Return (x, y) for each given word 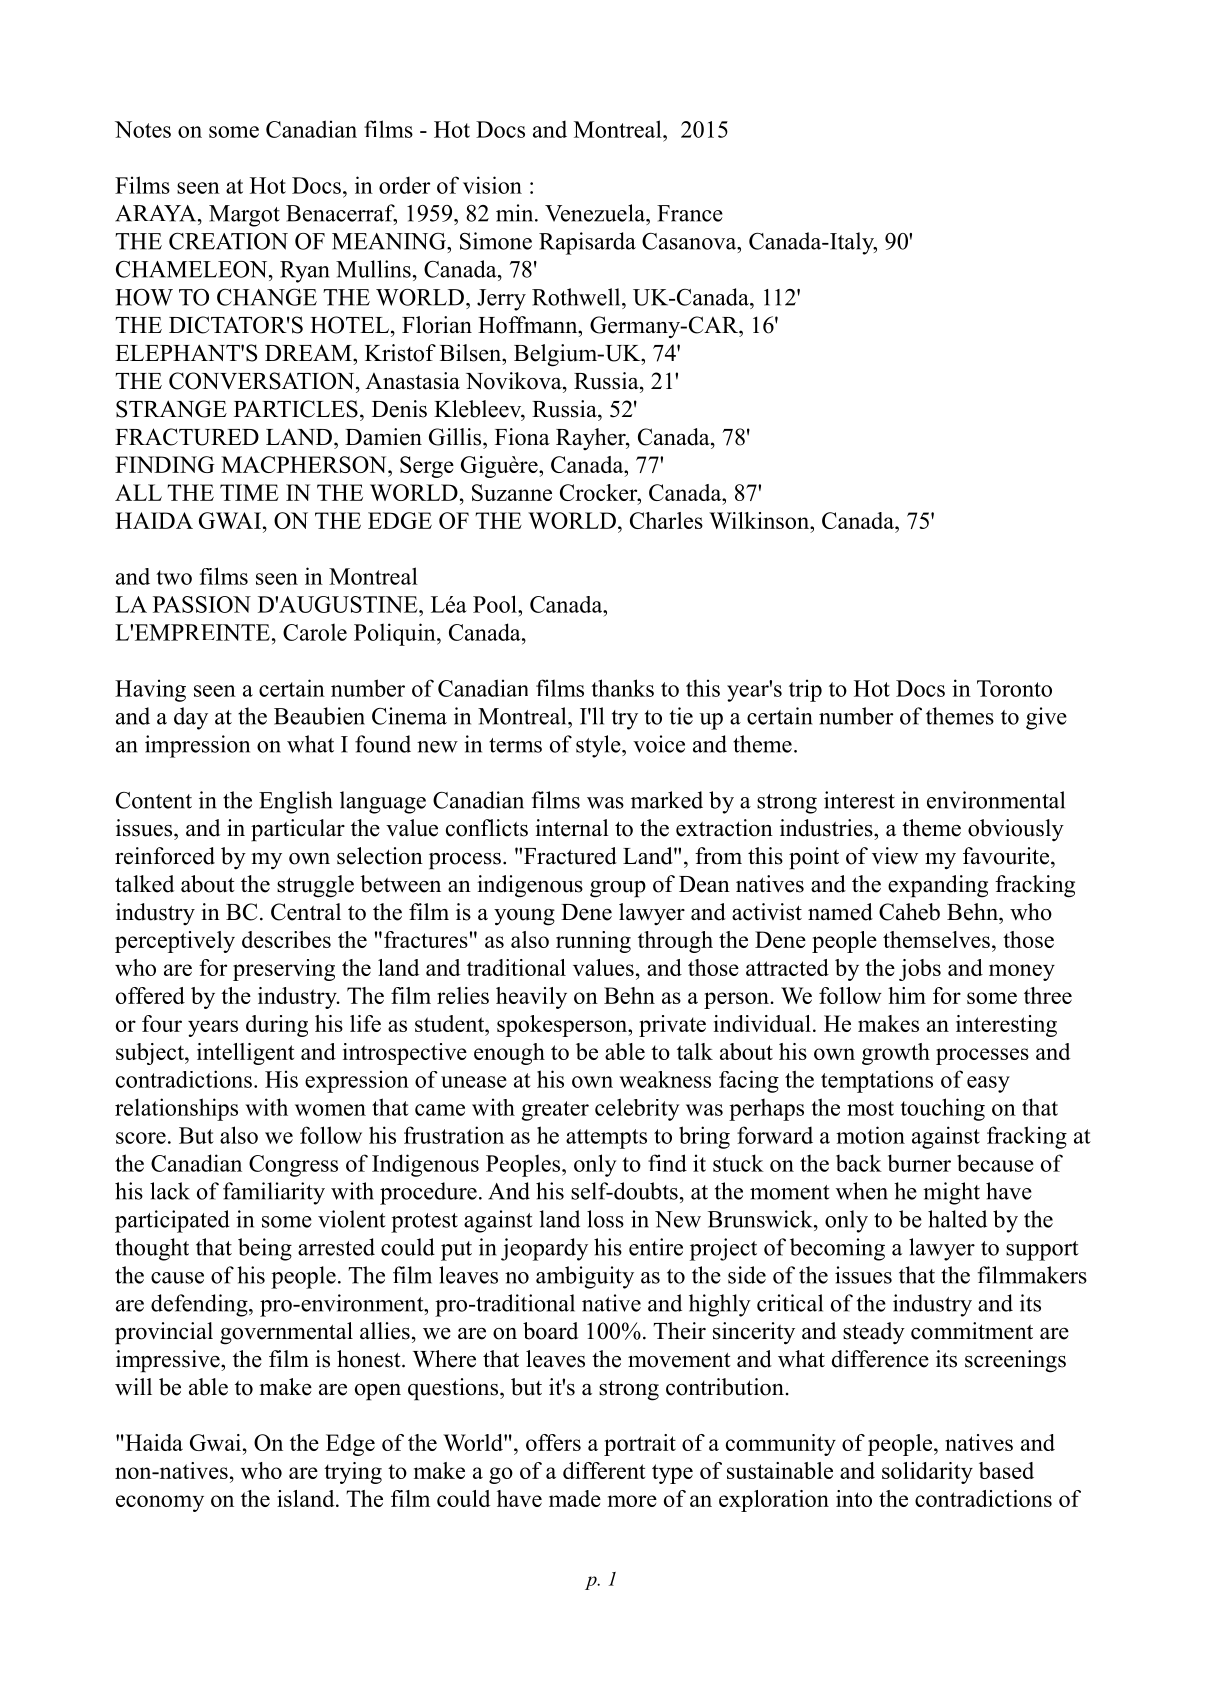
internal (572, 828)
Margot (244, 216)
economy (160, 1503)
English (295, 802)
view (895, 856)
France (690, 213)
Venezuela (596, 213)
